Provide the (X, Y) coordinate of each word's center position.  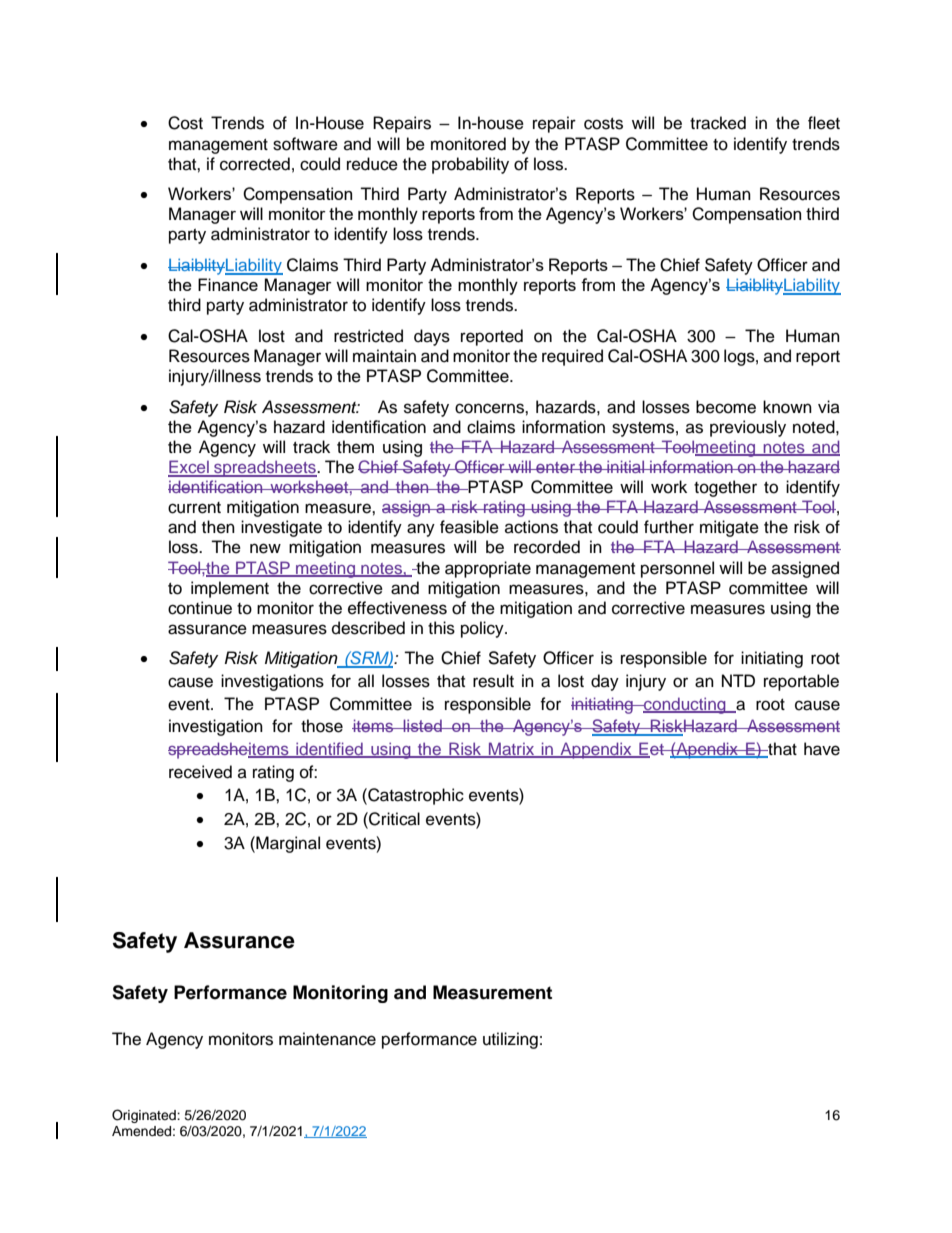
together (725, 488)
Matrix (512, 750)
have (822, 749)
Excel (189, 468)
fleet (824, 123)
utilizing (510, 1040)
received (200, 772)
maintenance (327, 1039)
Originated (145, 1116)
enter (556, 467)
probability (470, 165)
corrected (255, 164)
